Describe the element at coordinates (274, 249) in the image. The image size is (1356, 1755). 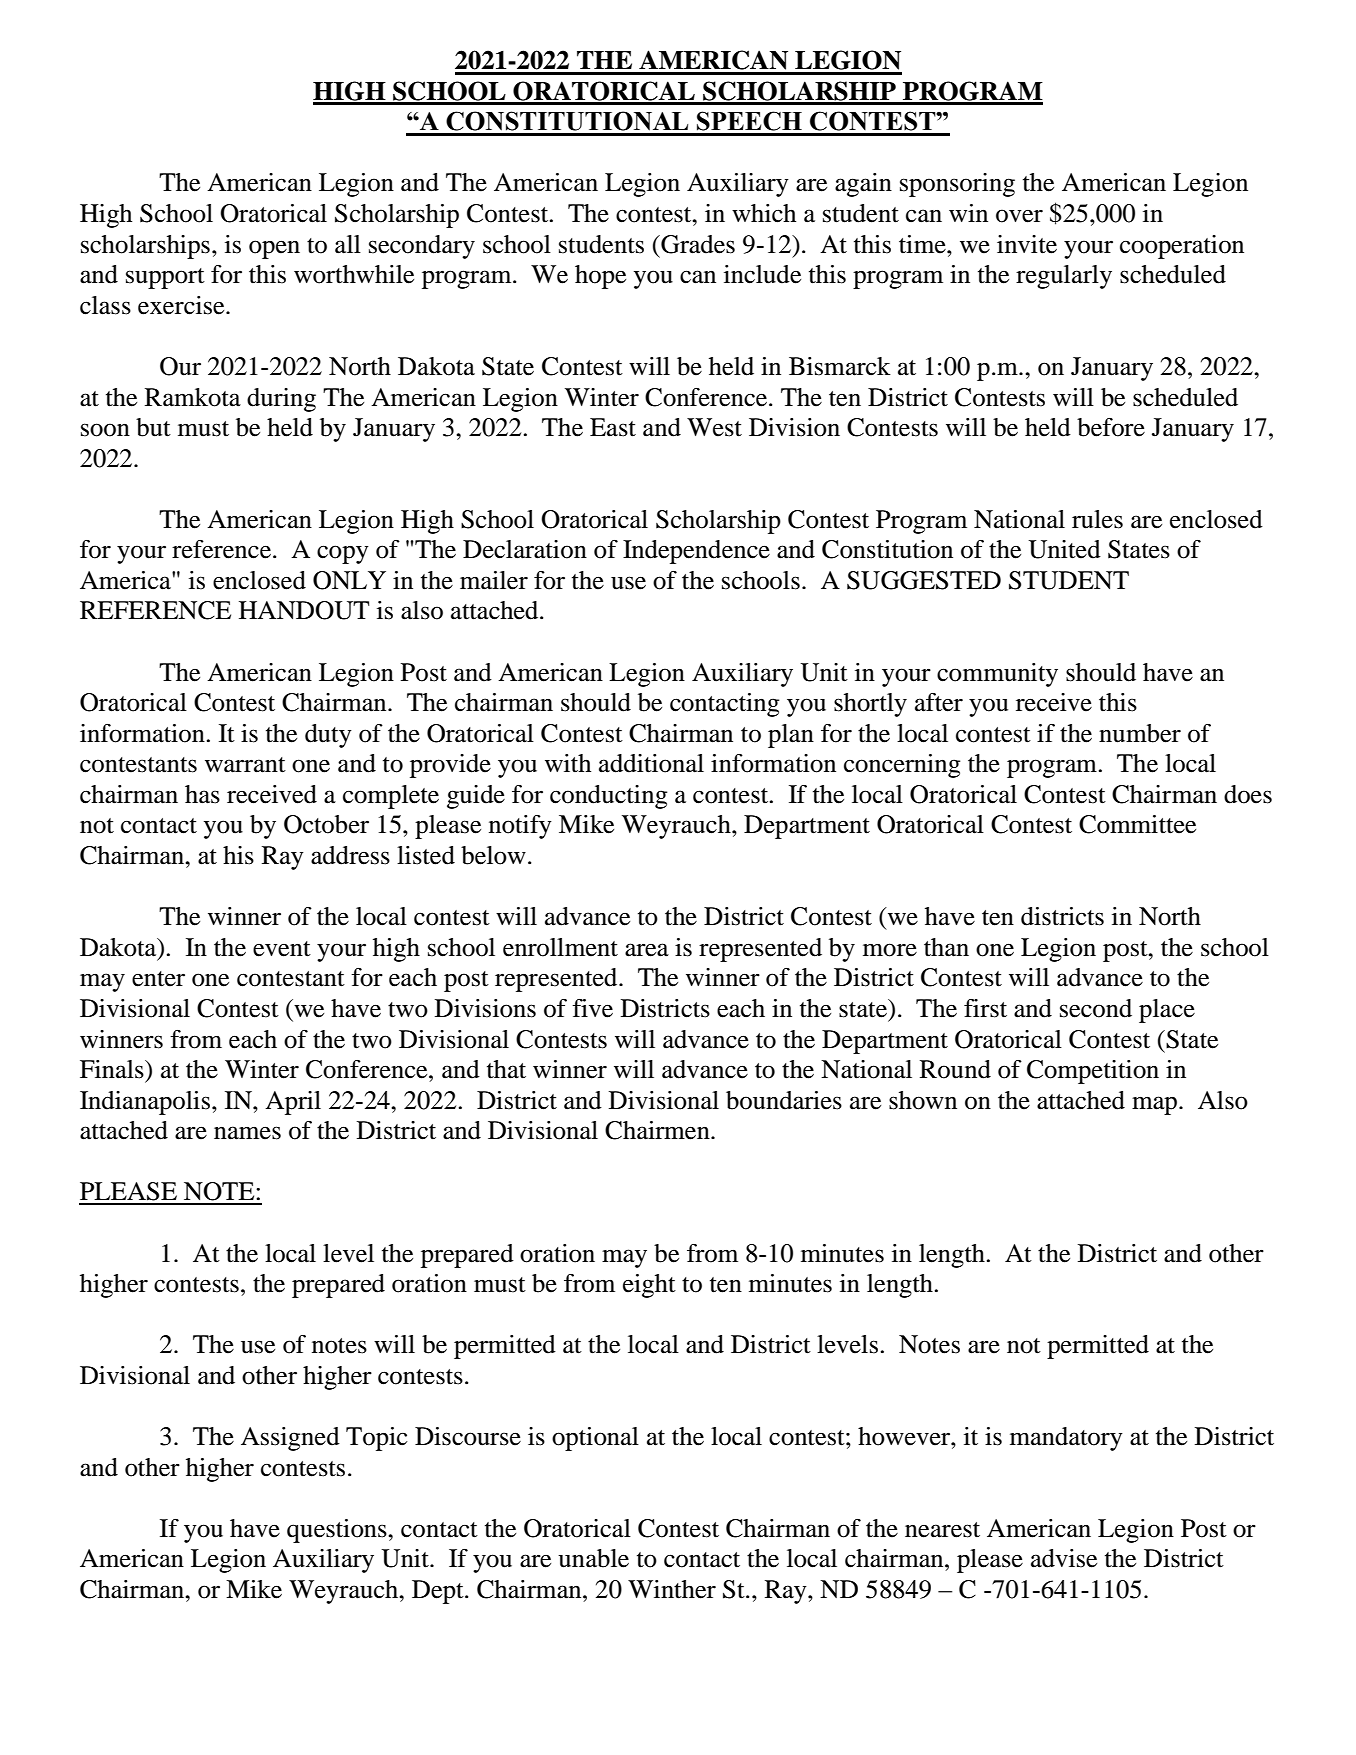
I see `open` at that location.
